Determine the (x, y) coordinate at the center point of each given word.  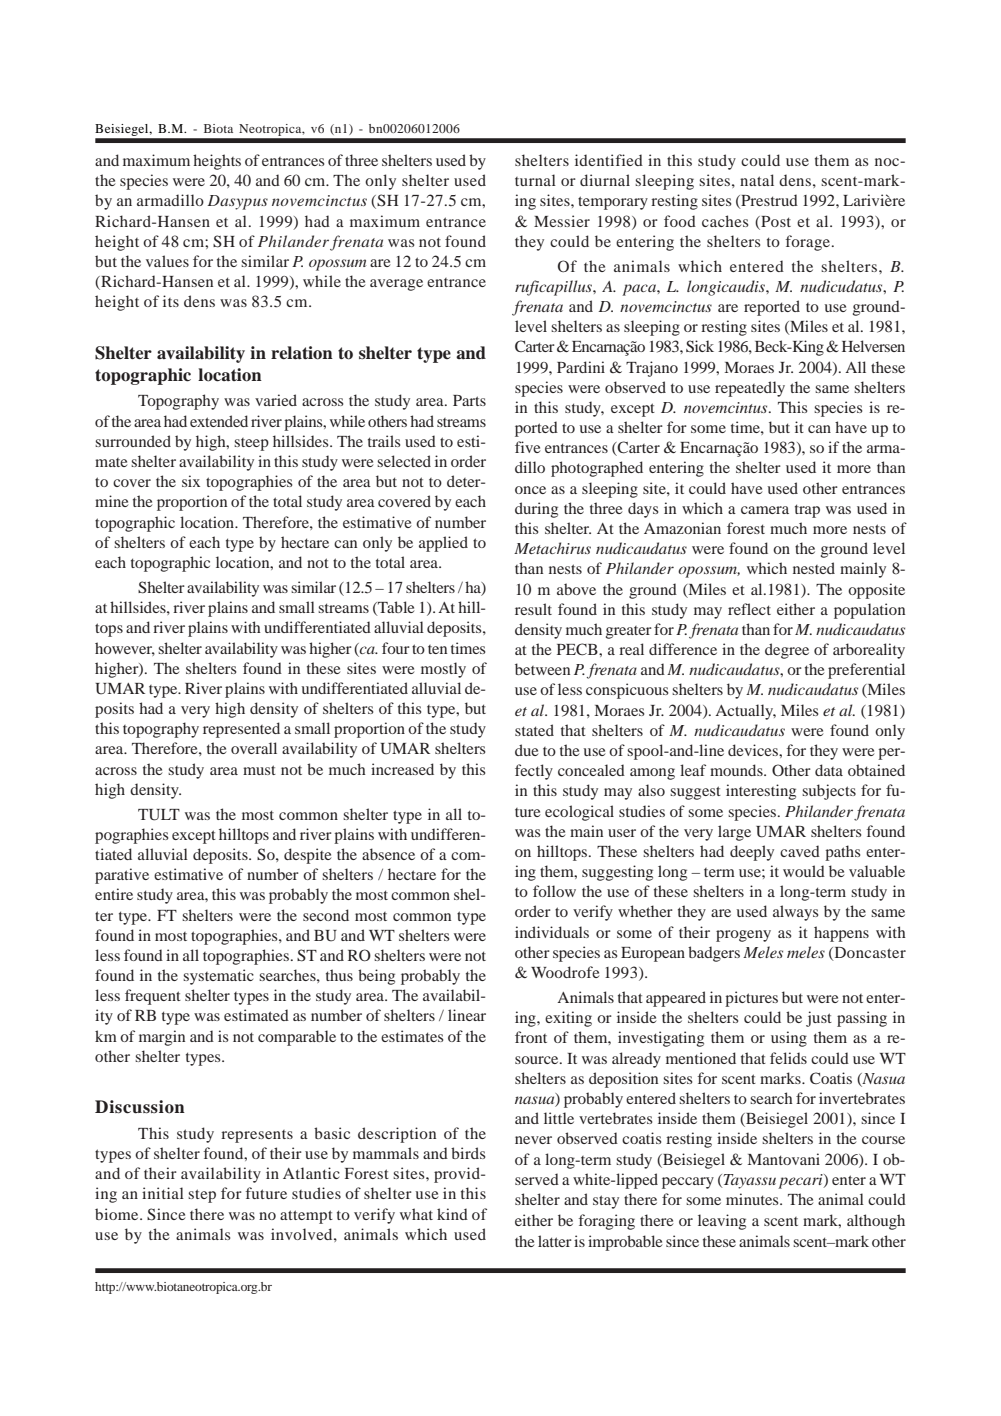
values (167, 261)
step (202, 1196)
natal (757, 180)
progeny (743, 936)
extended (219, 421)
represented (241, 730)
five (527, 447)
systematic (218, 977)
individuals (552, 932)
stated (534, 730)
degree (787, 651)
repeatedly (750, 389)
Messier (562, 221)
